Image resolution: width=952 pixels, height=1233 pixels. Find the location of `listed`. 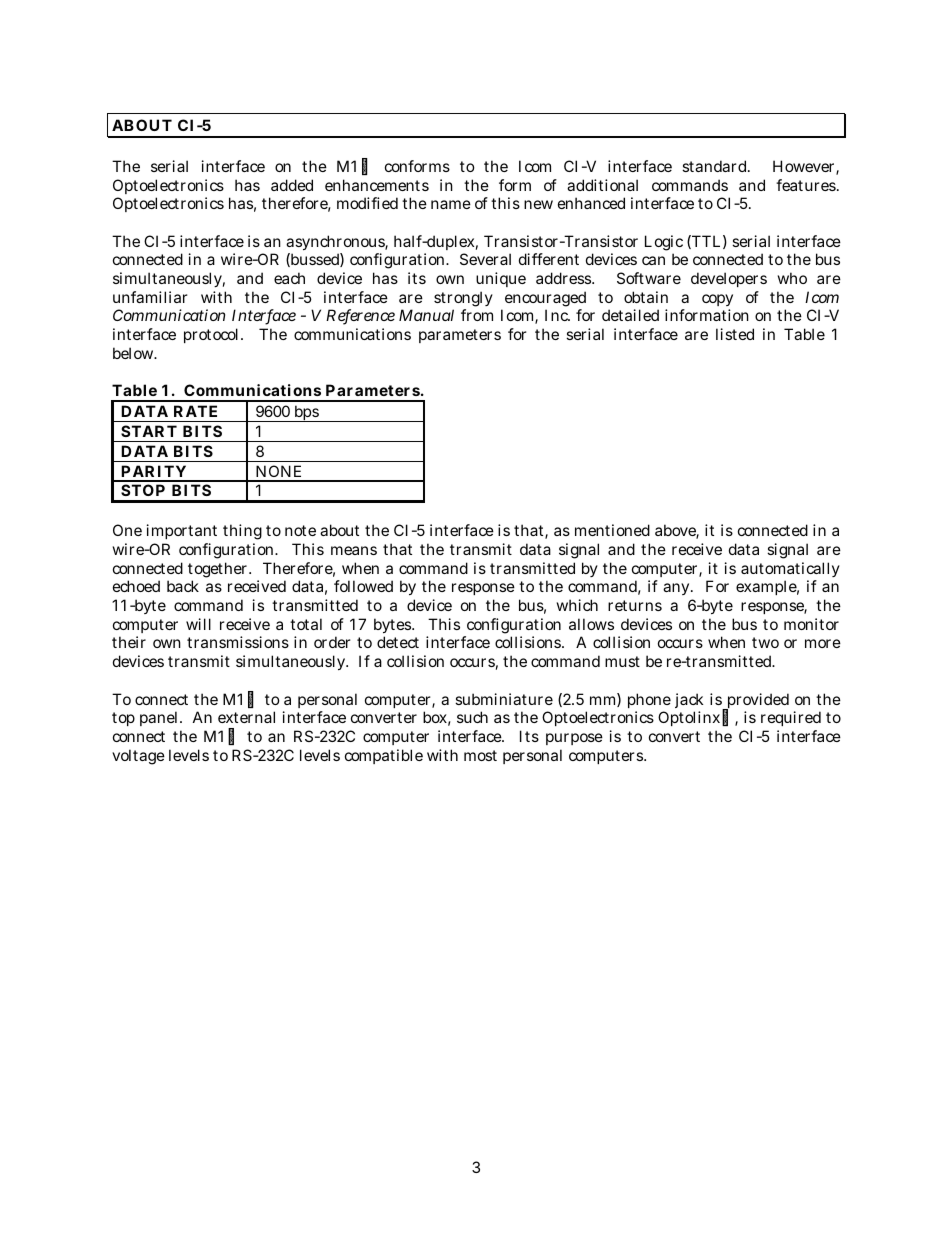

listed is located at coordinates (735, 334).
